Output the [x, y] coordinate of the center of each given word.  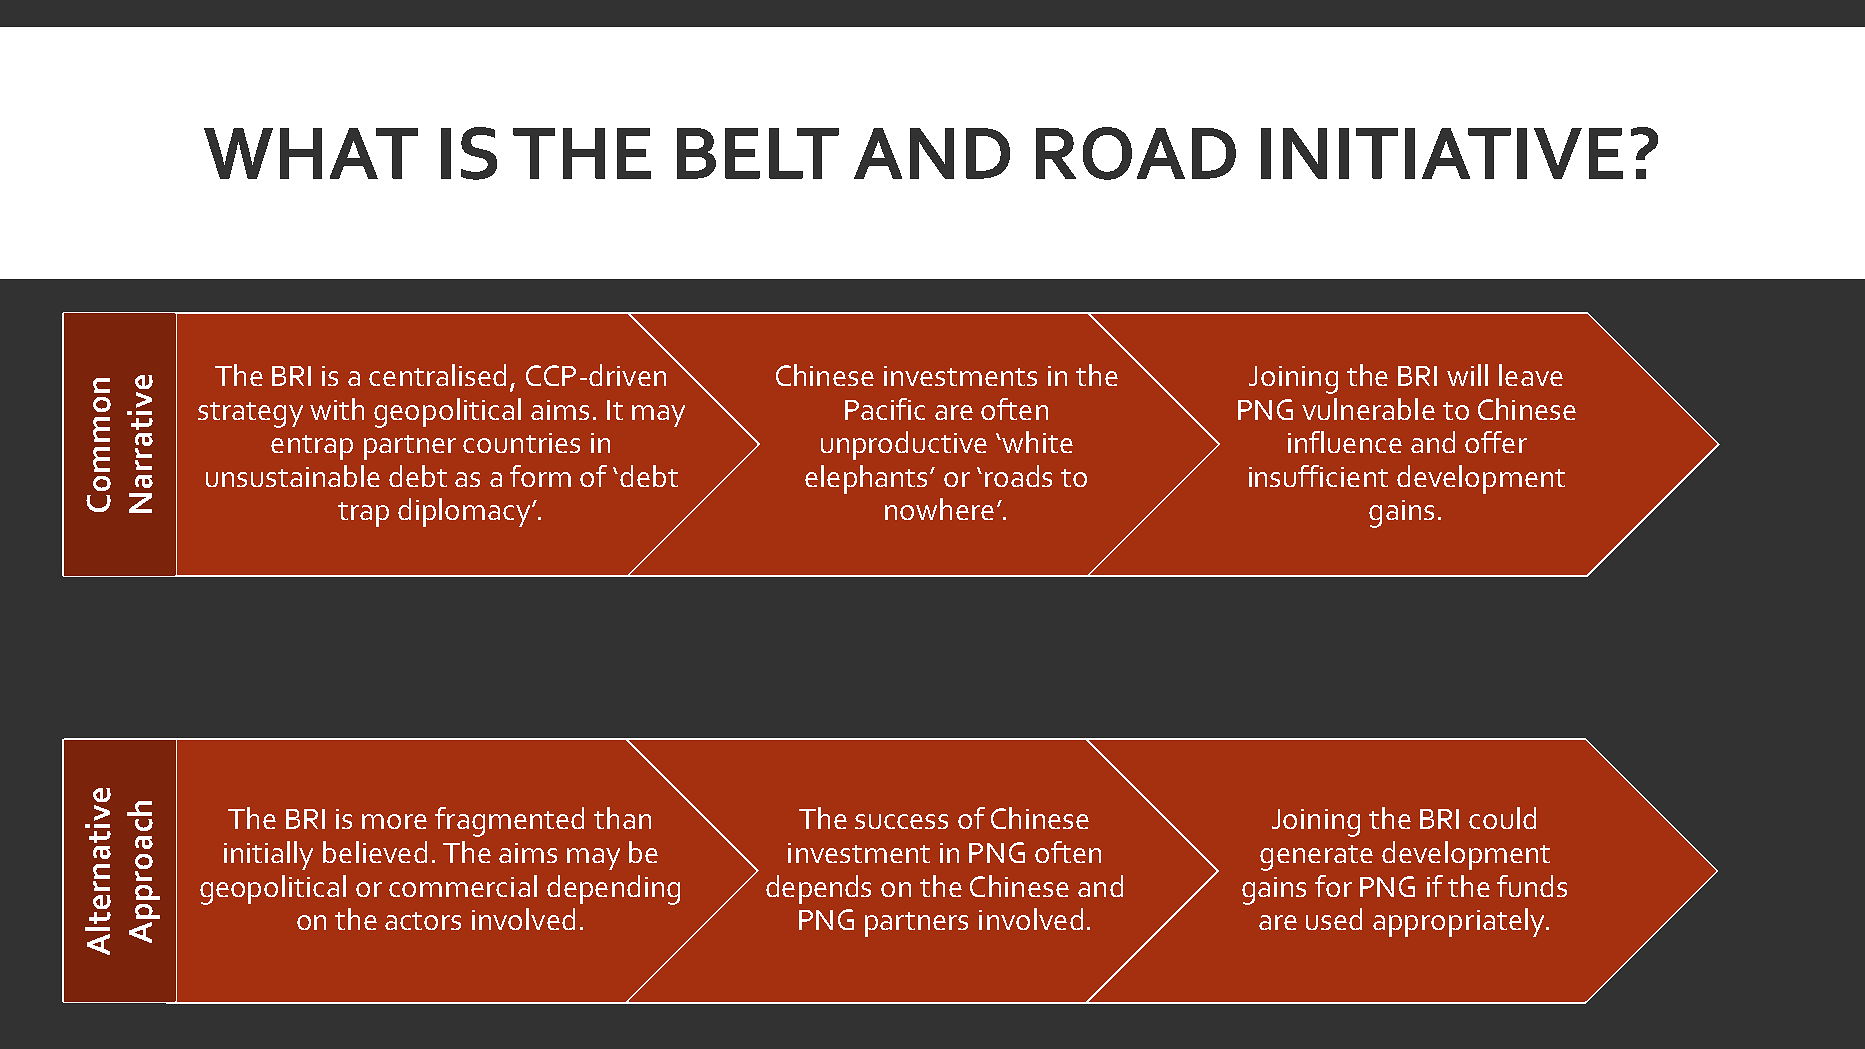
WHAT [311, 153]
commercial [463, 886]
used [1334, 919]
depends [818, 889]
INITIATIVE [1442, 153]
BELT [758, 153]
